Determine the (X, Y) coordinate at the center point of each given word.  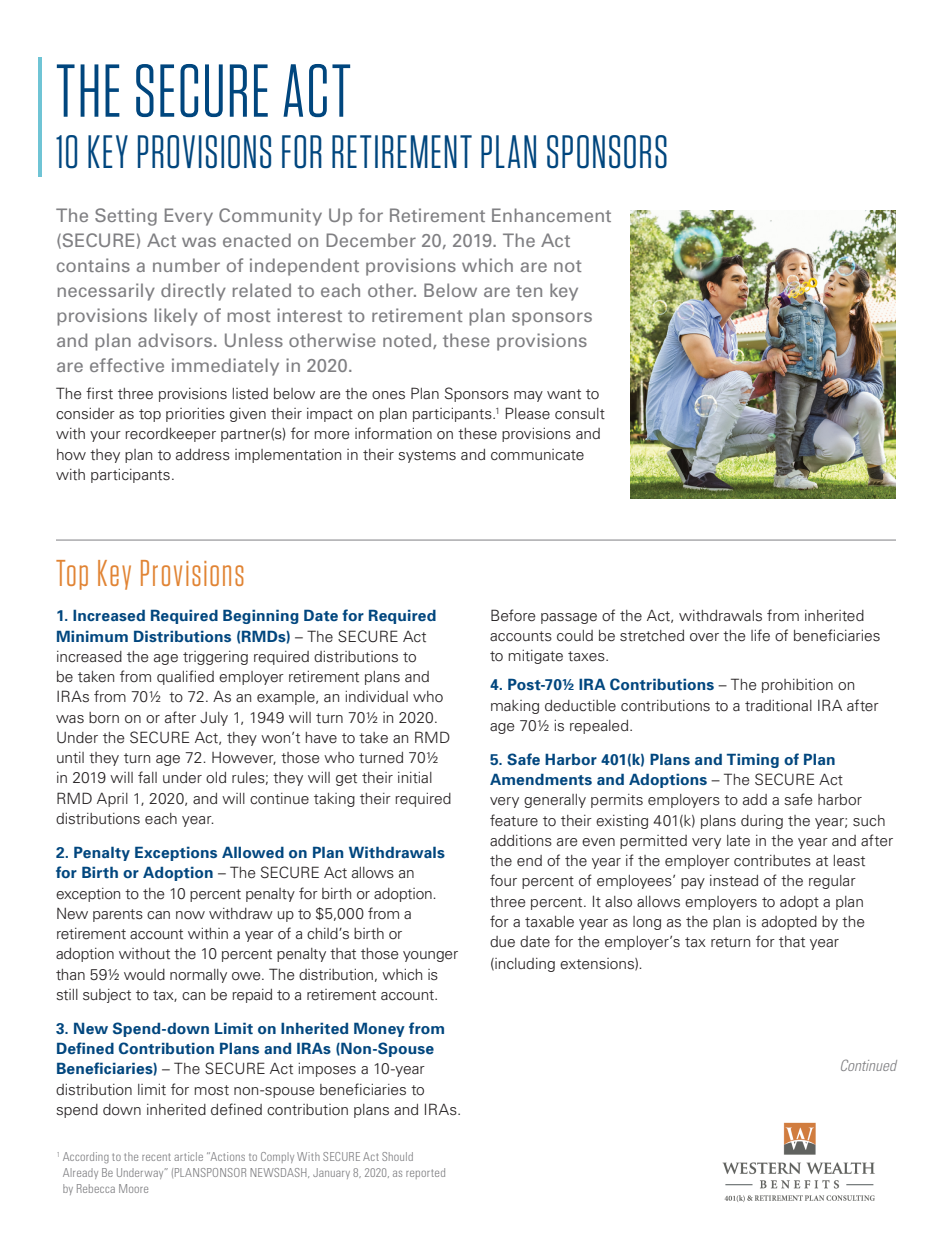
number (186, 265)
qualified (185, 677)
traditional (778, 705)
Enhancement (551, 215)
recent (156, 1157)
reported (425, 1173)
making (515, 707)
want (564, 394)
